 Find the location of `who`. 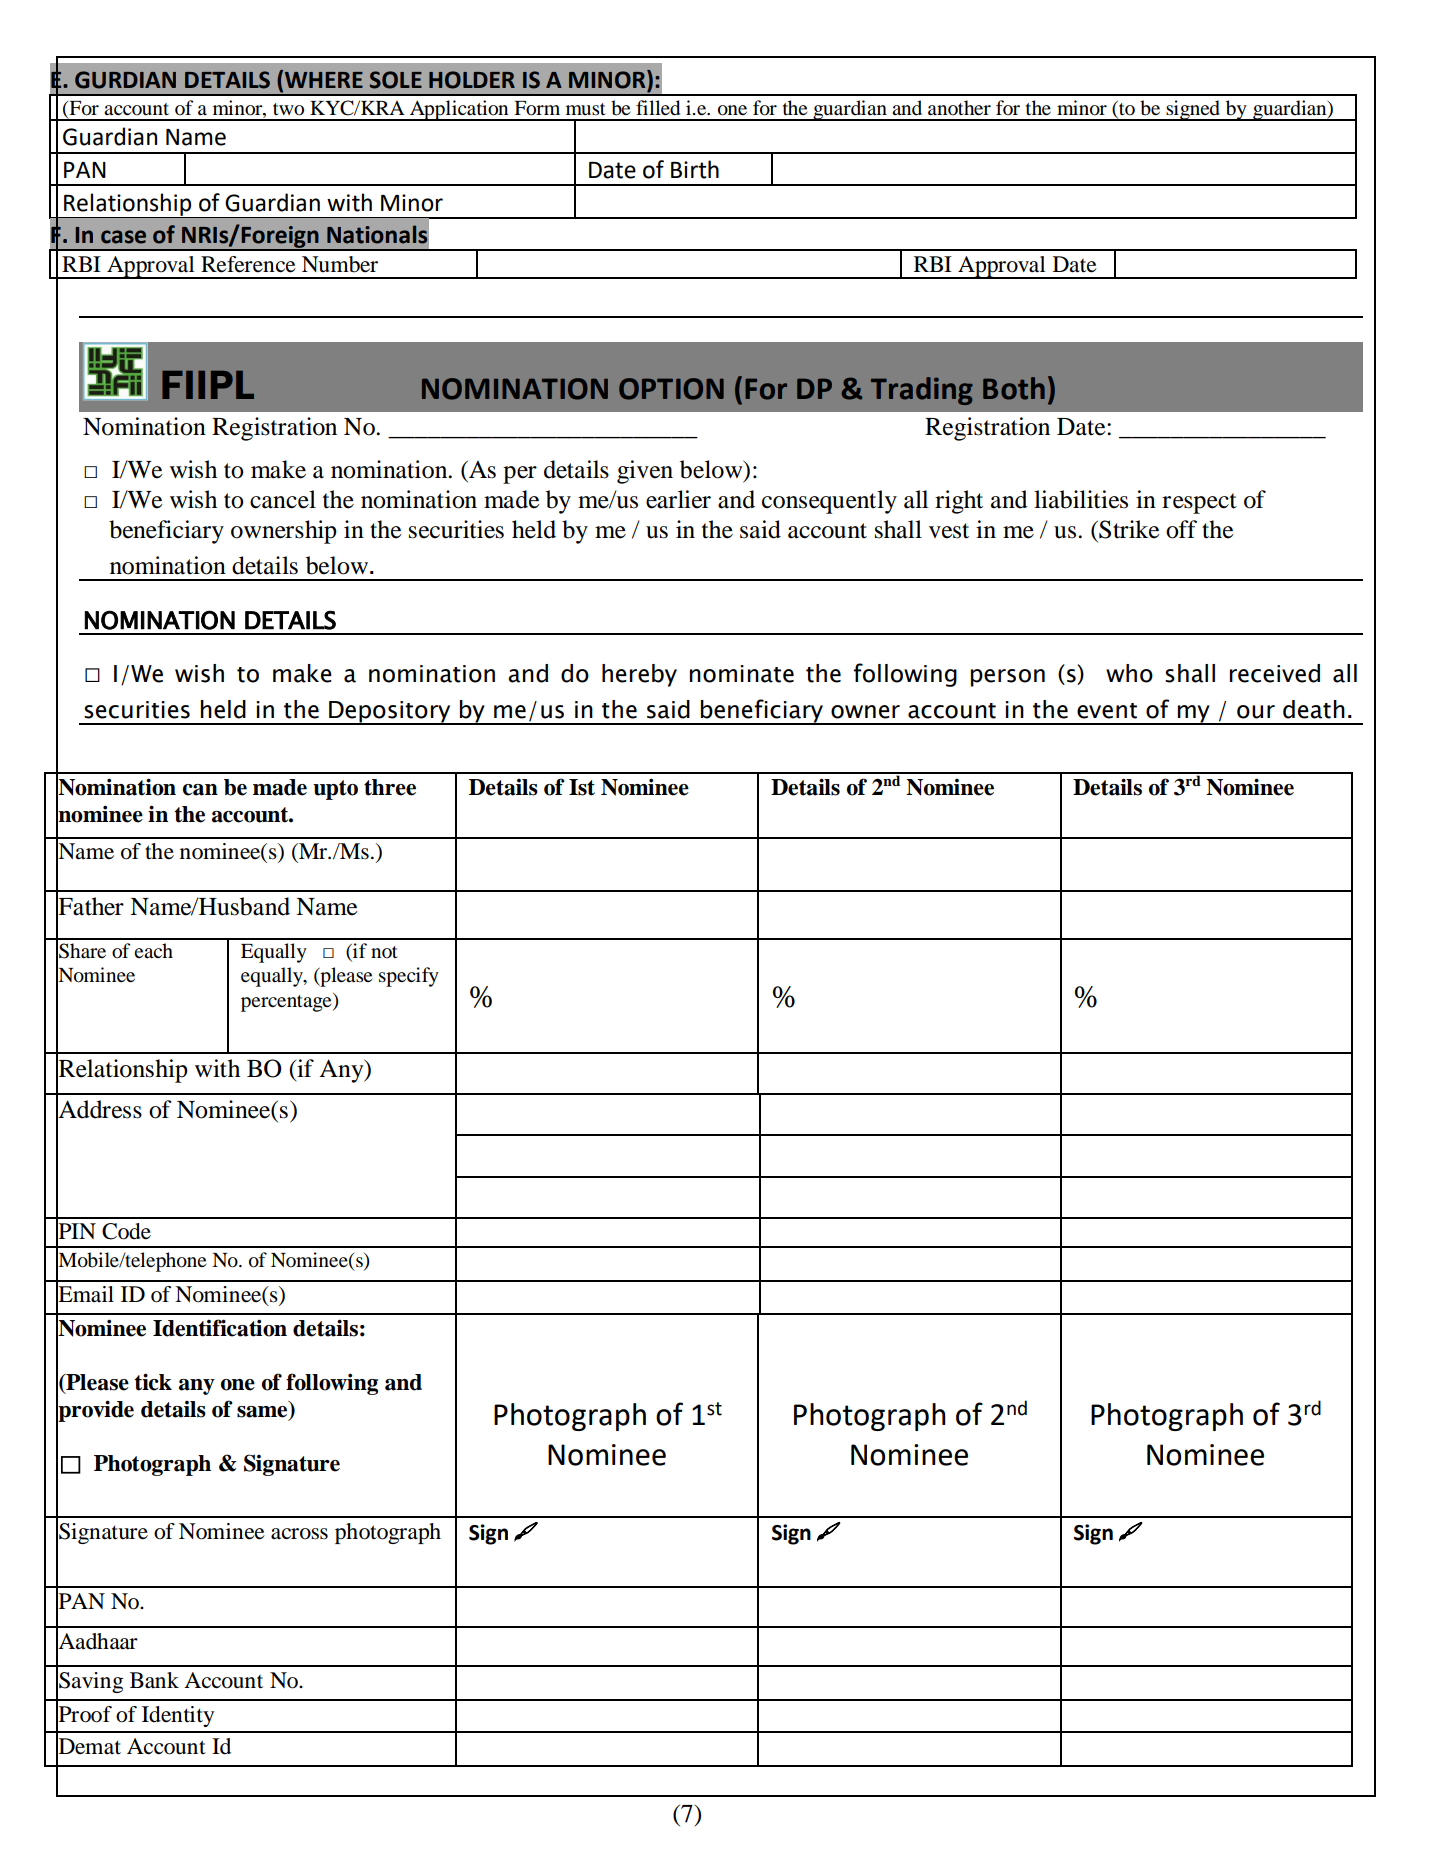

who is located at coordinates (1129, 673).
